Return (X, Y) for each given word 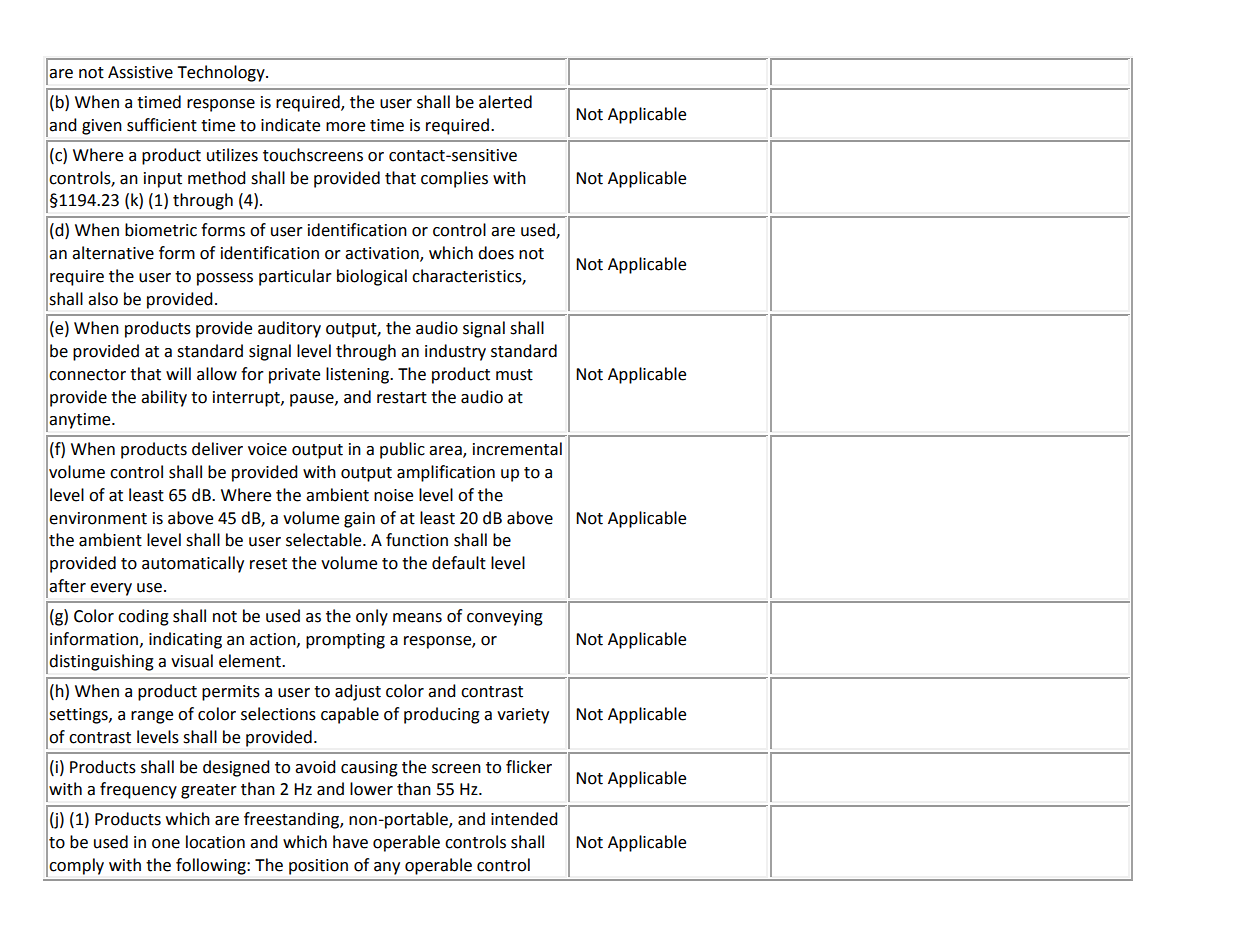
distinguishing (102, 662)
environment (98, 518)
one (166, 844)
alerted (505, 102)
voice (267, 449)
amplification (446, 473)
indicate (290, 125)
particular (295, 277)
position (318, 867)
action (274, 640)
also (103, 299)
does (496, 253)
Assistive (140, 72)
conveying (505, 618)
